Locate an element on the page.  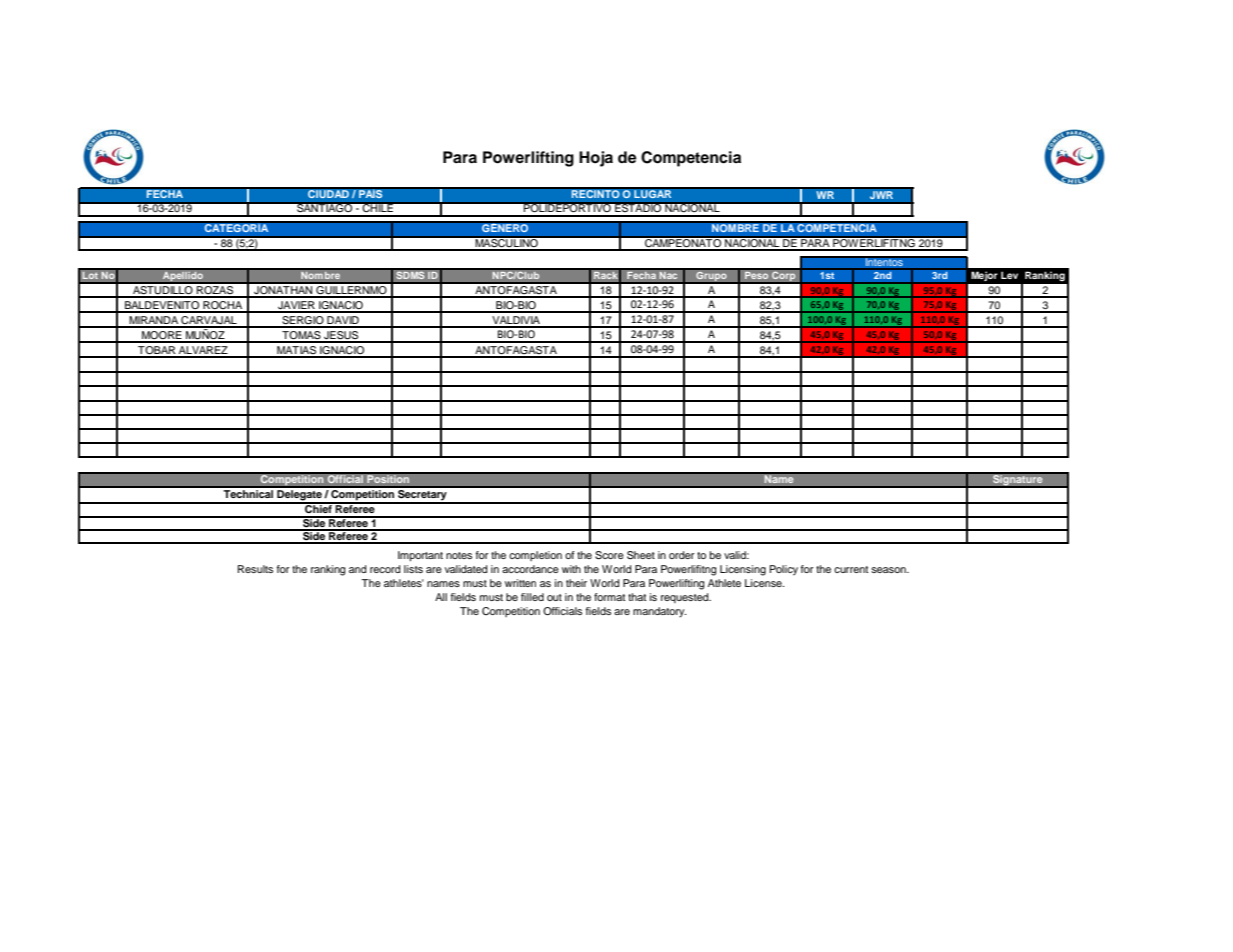
current is located at coordinates (851, 569).
